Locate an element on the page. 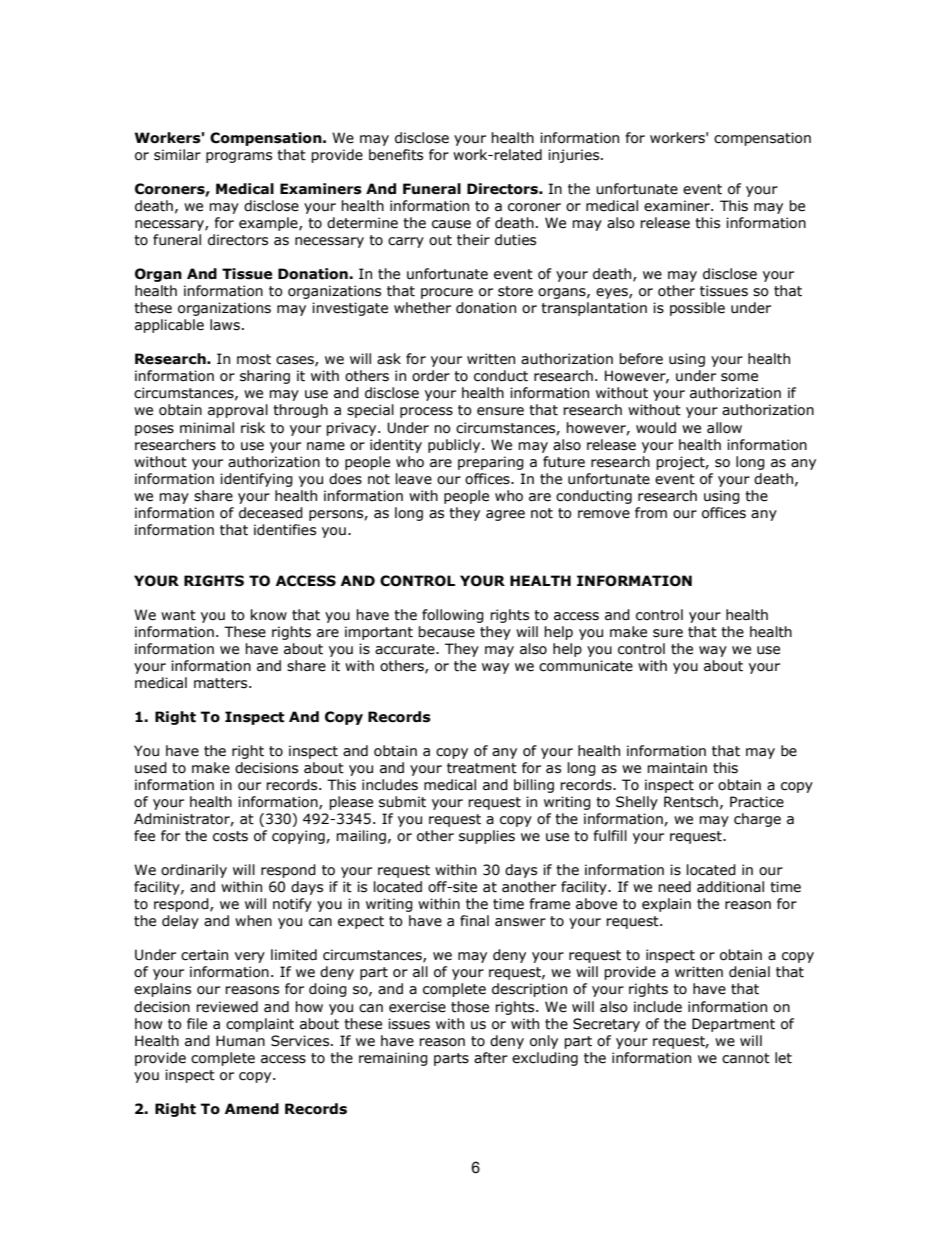  injuries is located at coordinates (575, 156).
